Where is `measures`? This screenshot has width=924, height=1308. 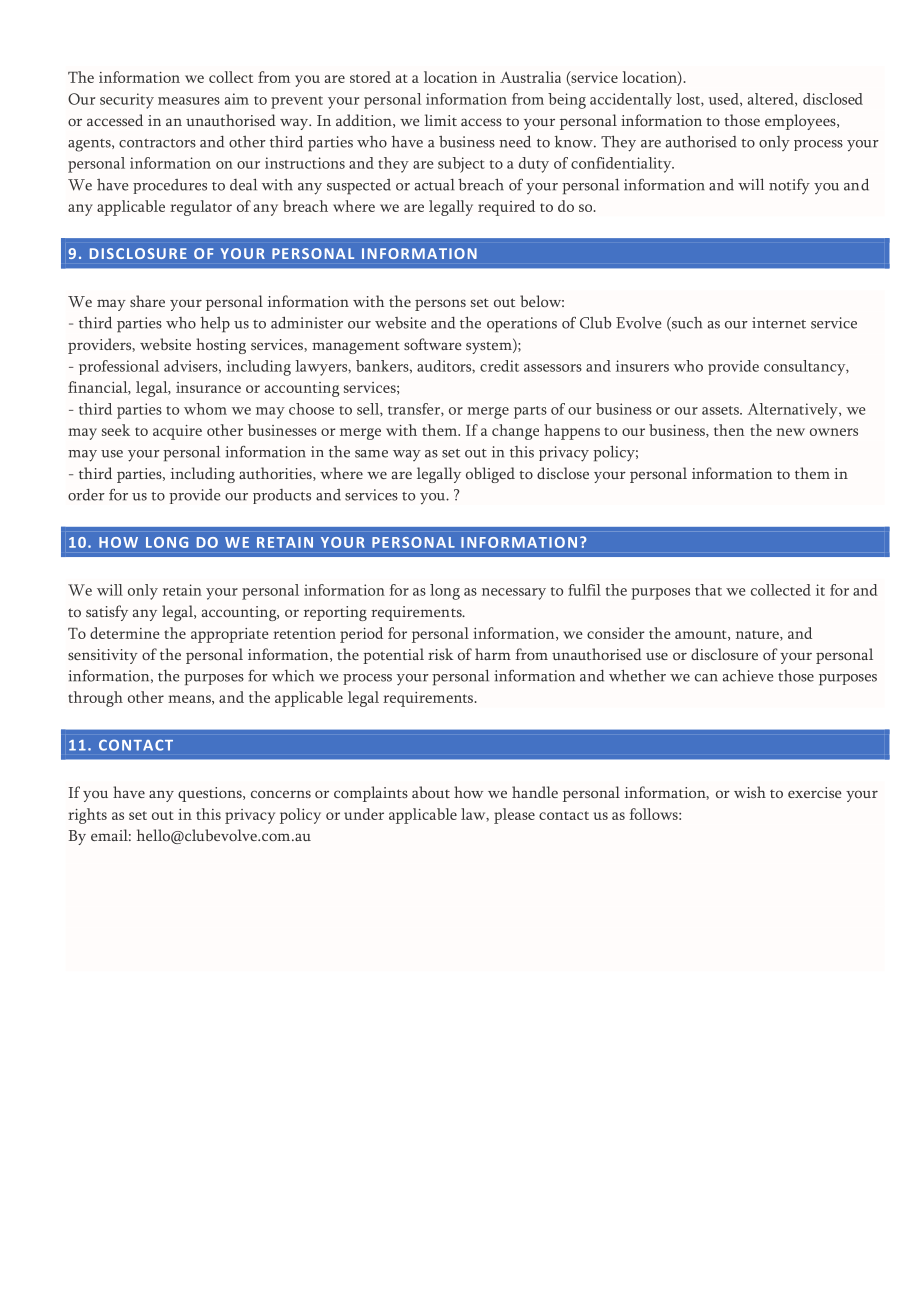
measures is located at coordinates (189, 101).
